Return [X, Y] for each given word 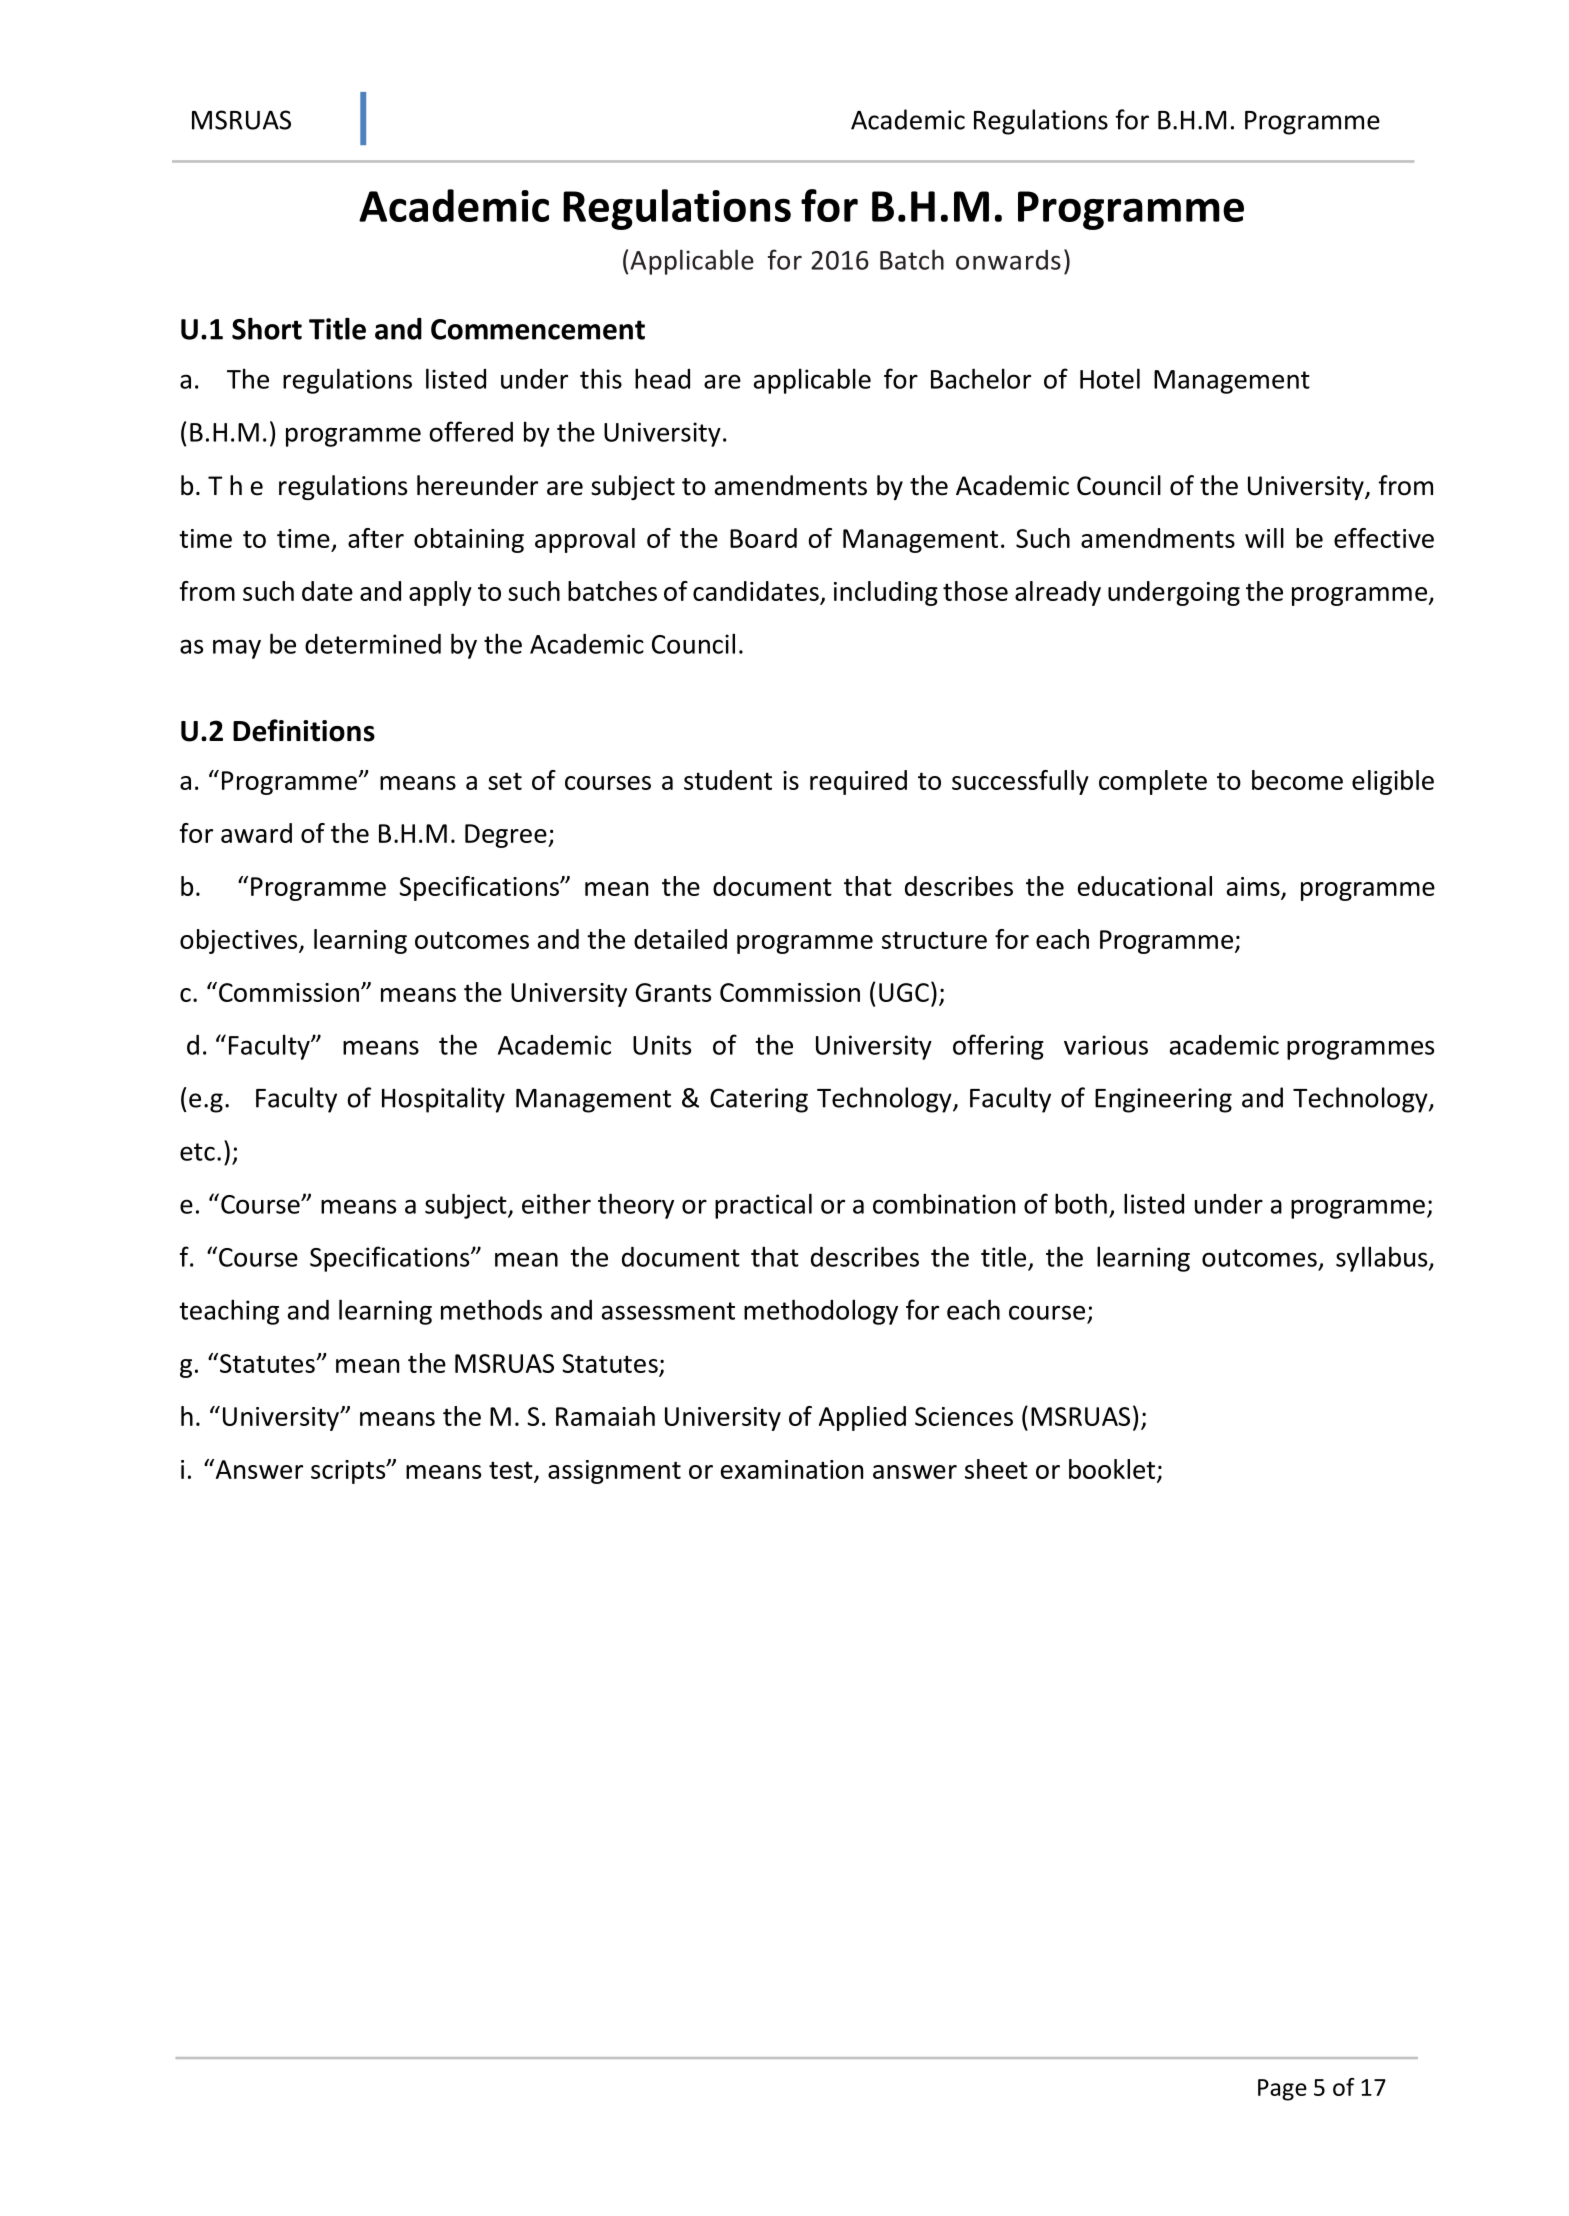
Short [267, 328]
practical [763, 1206]
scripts [349, 1472]
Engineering [1163, 1100]
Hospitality [443, 1100]
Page [1282, 2090]
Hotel [1110, 378]
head [662, 378]
